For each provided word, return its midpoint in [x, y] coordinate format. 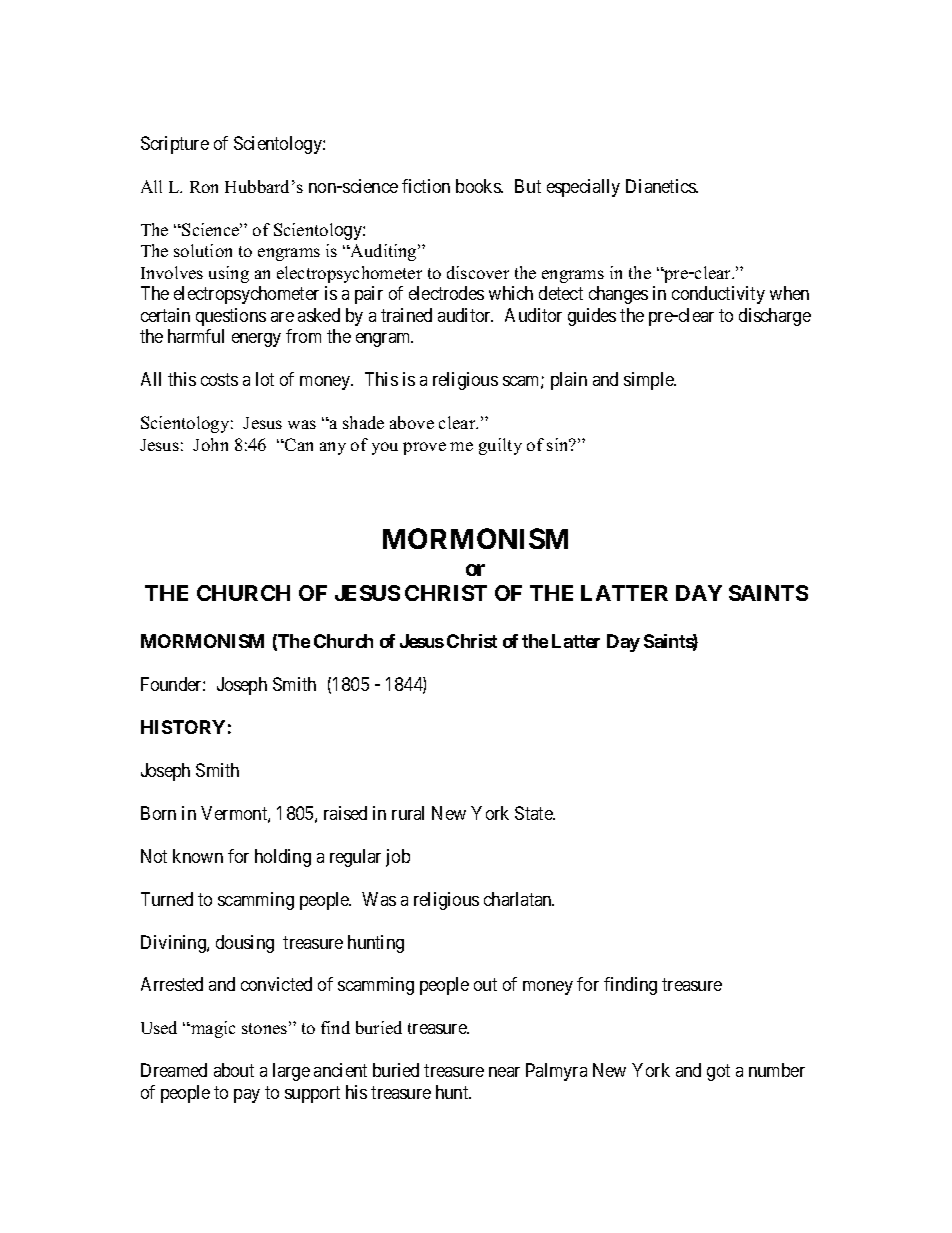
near [504, 1072]
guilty [500, 446]
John [210, 444]
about [234, 1070]
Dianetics [661, 186]
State [534, 813]
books [479, 186]
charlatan [519, 899]
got [718, 1073]
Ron [204, 187]
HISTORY [183, 727]
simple [650, 381]
